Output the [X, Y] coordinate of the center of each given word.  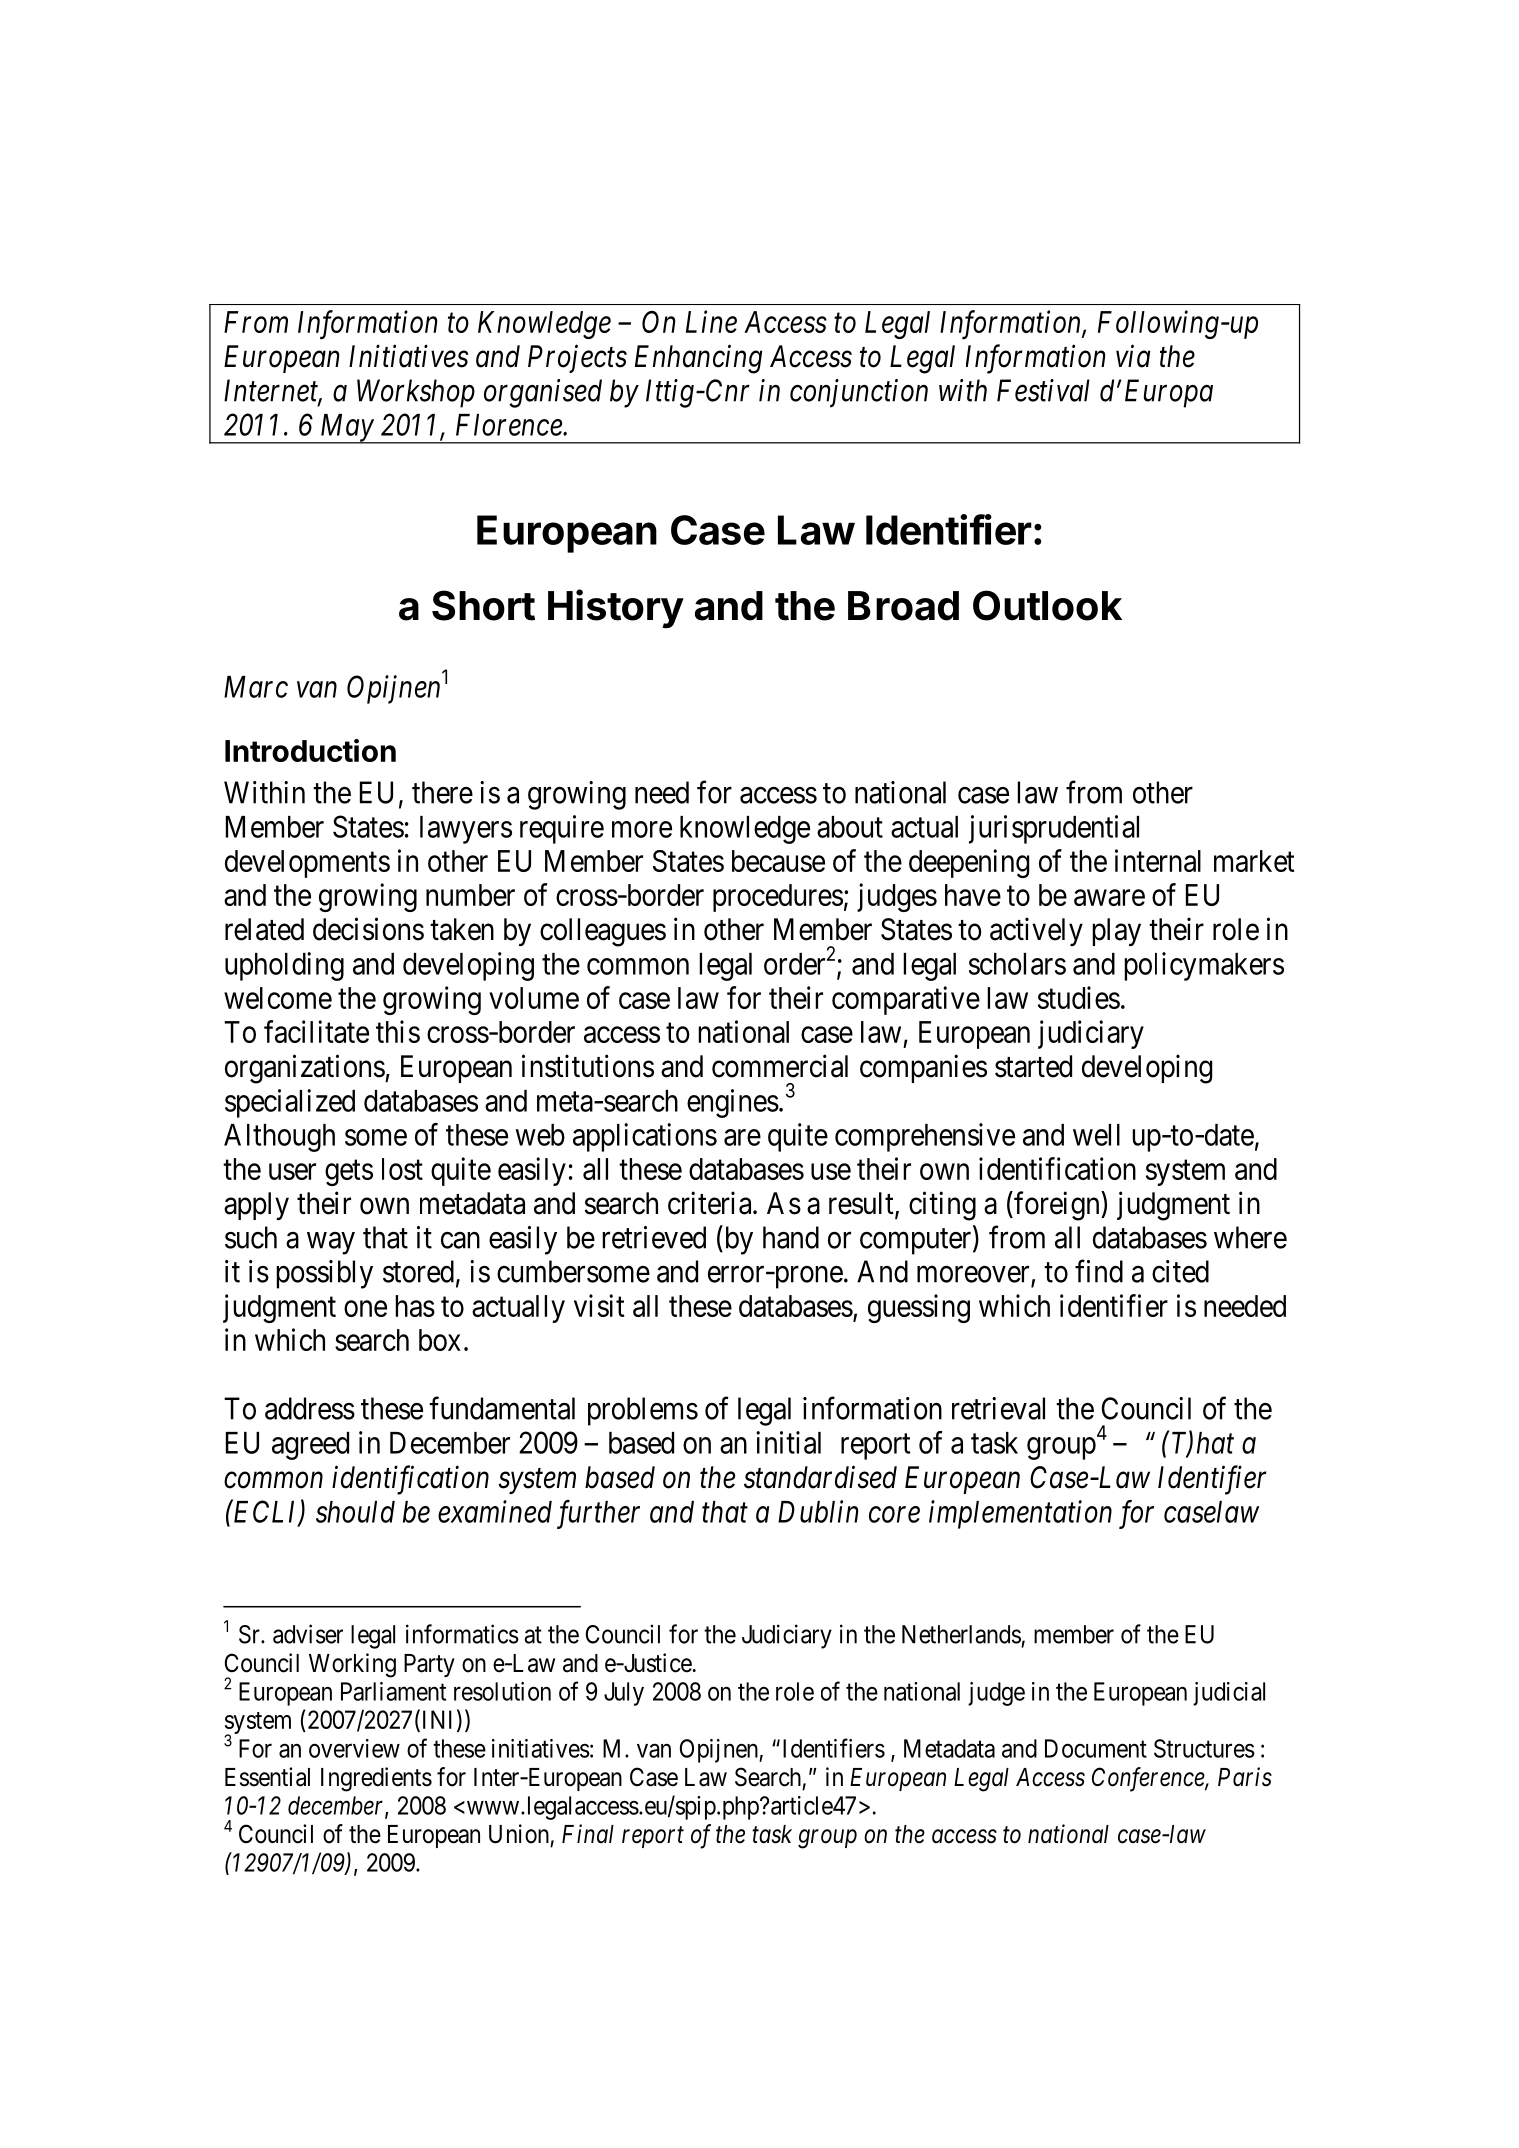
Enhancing [698, 359]
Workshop [416, 393]
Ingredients [376, 1779]
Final [588, 1834]
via [1133, 356]
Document [1096, 1748]
